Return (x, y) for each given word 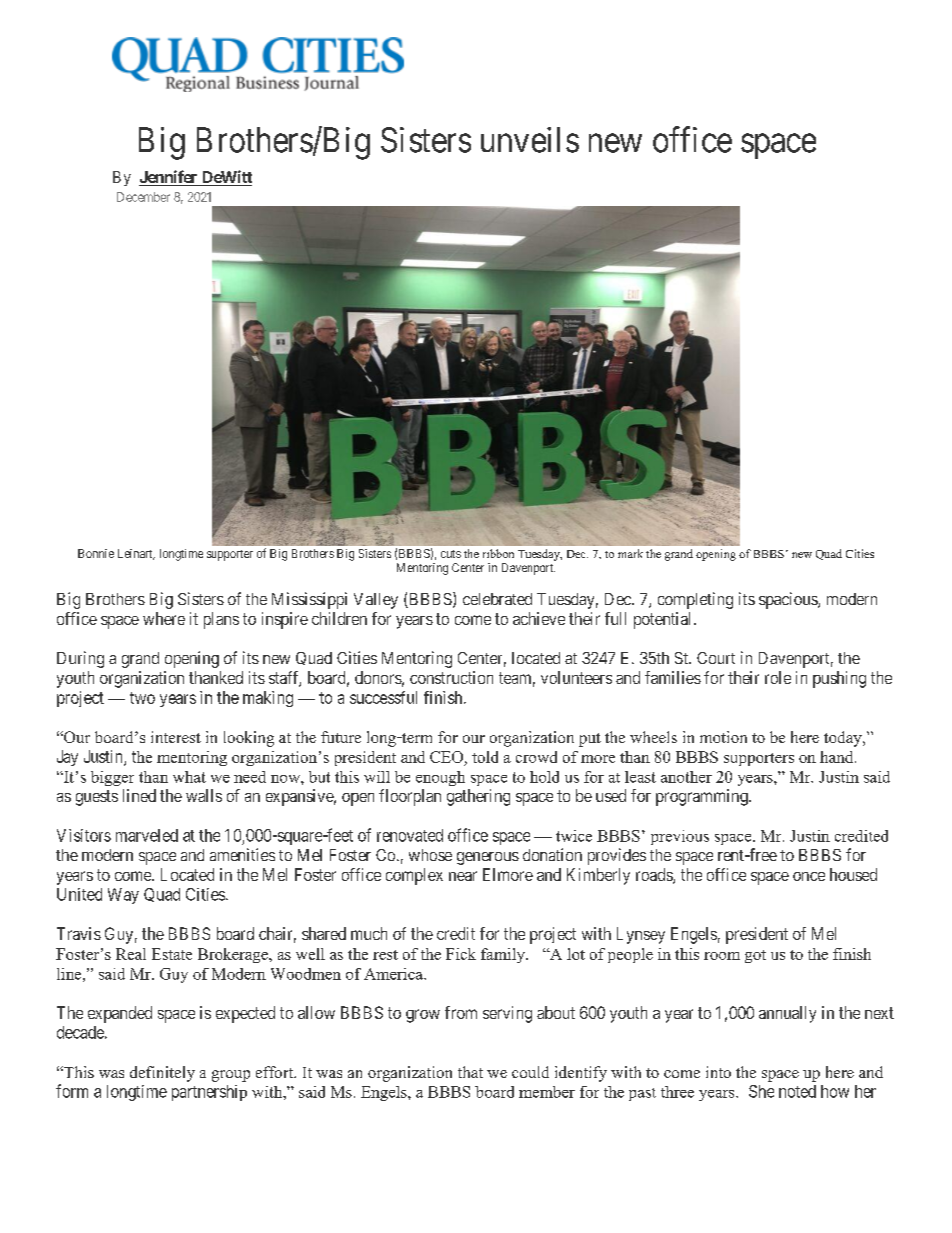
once (809, 876)
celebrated (497, 599)
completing (695, 600)
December (143, 197)
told (485, 757)
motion (723, 737)
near (463, 876)
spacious (789, 600)
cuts (451, 554)
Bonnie (96, 553)
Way (123, 896)
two (142, 698)
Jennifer (169, 178)
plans (221, 620)
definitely (162, 1074)
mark (630, 553)
